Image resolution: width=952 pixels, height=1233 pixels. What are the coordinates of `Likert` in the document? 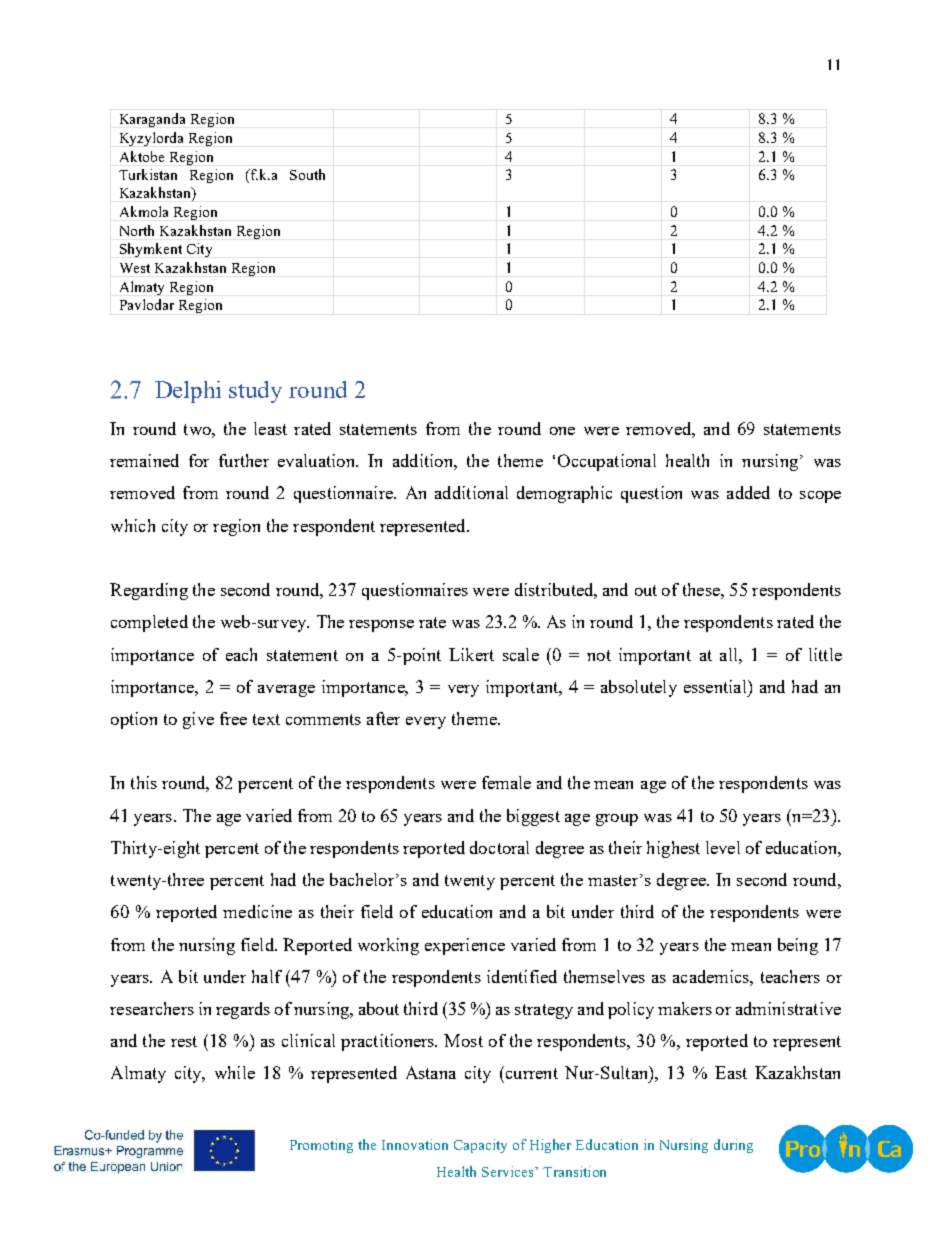 It's located at (471, 654).
